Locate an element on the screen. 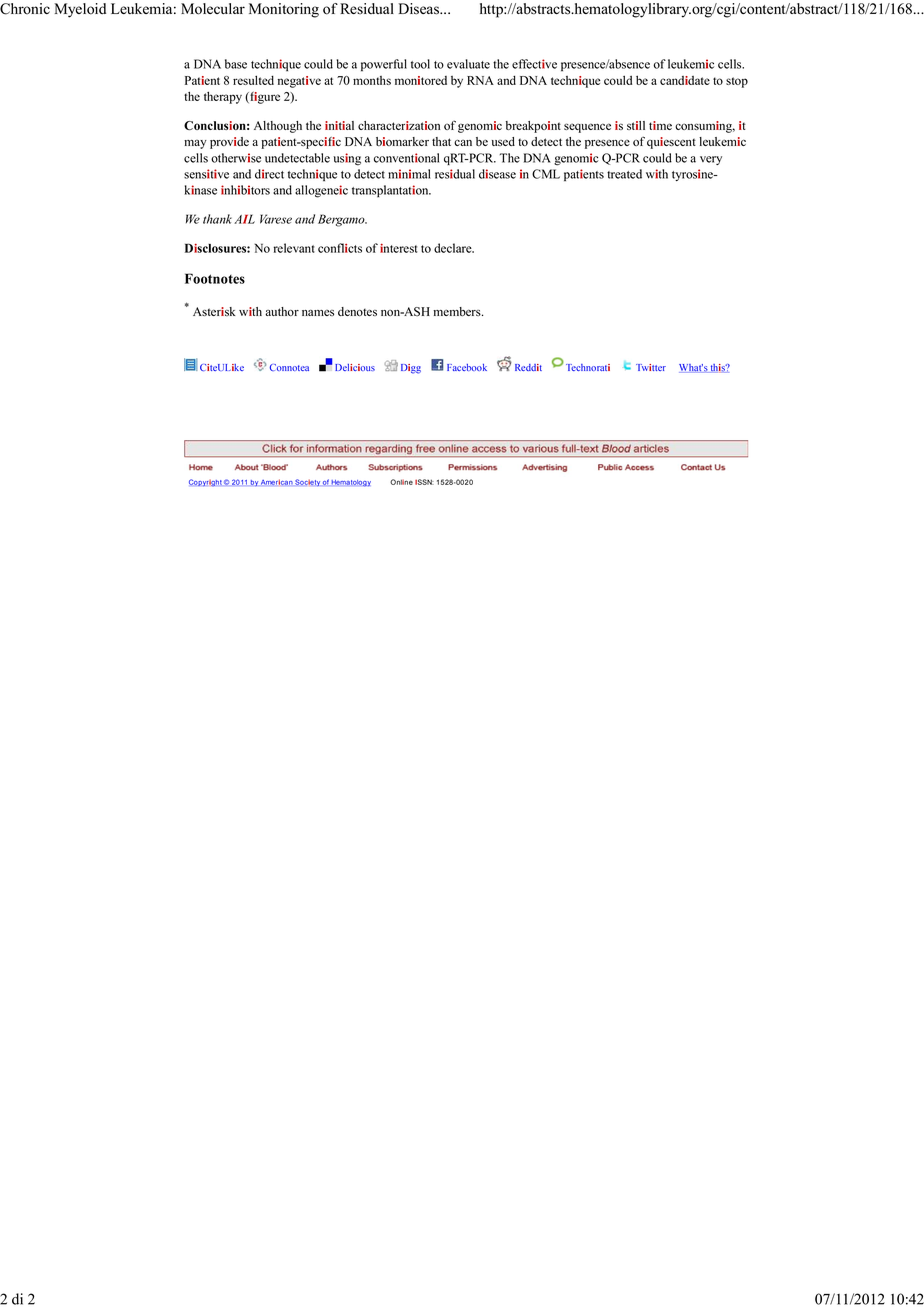 This screenshot has width=924, height=1308. candidate is located at coordinates (685, 80).
